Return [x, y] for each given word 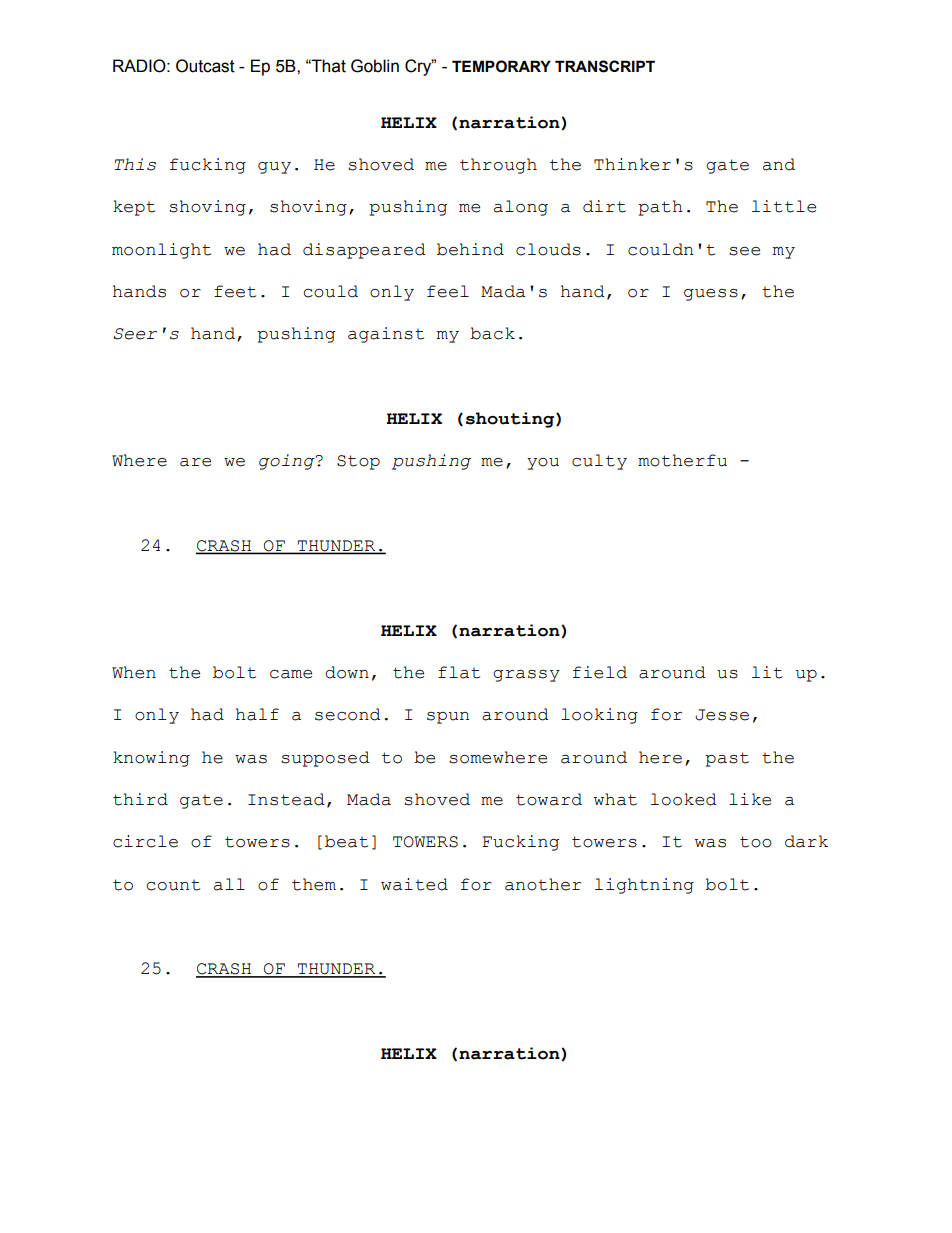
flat [459, 672]
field [600, 672]
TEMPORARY [501, 66]
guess [711, 295]
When [134, 672]
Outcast [205, 66]
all [229, 884]
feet [235, 291]
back [492, 333]
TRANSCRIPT [605, 66]
